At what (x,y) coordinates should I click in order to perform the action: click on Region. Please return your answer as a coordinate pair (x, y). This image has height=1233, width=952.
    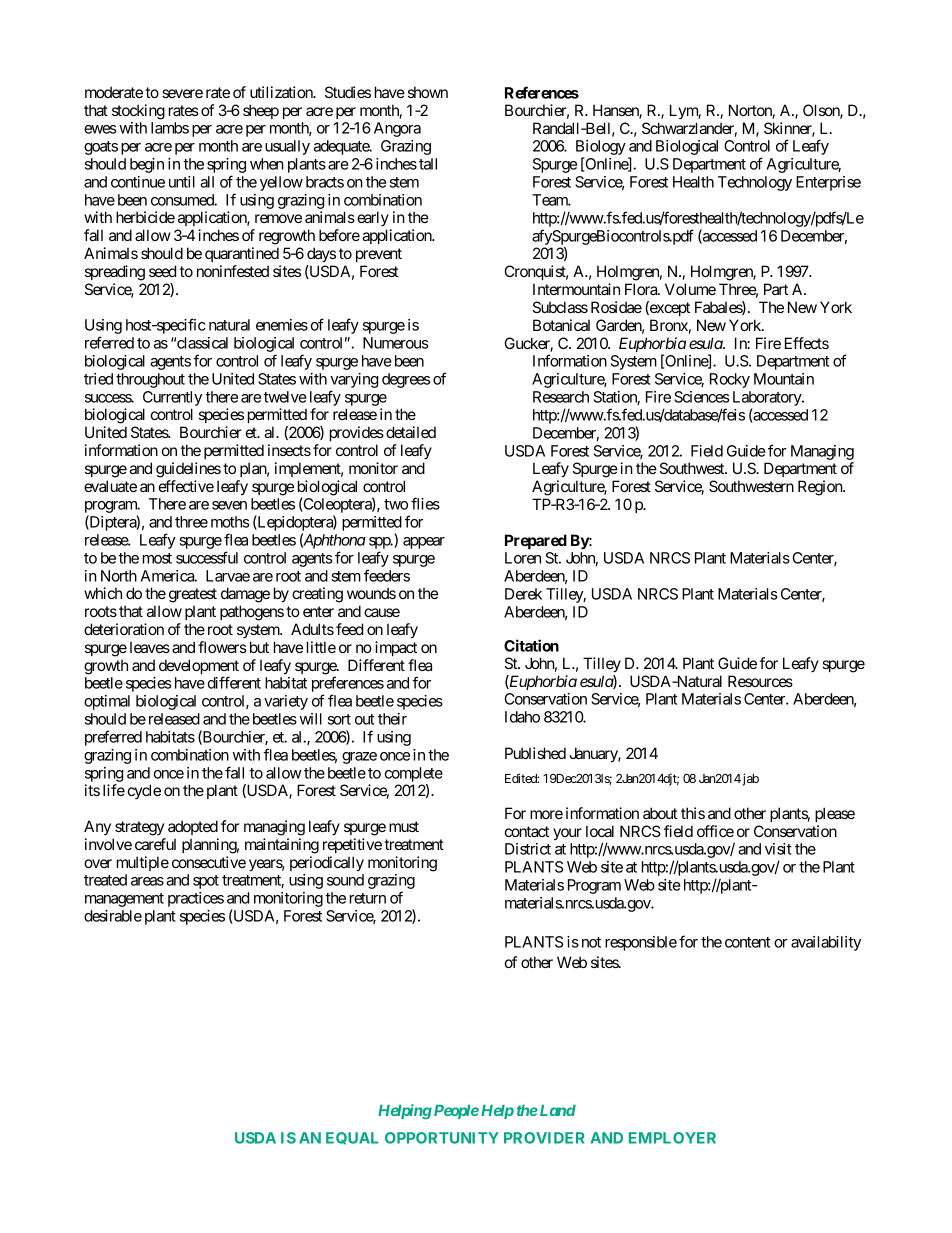
    Looking at the image, I should click on (821, 488).
